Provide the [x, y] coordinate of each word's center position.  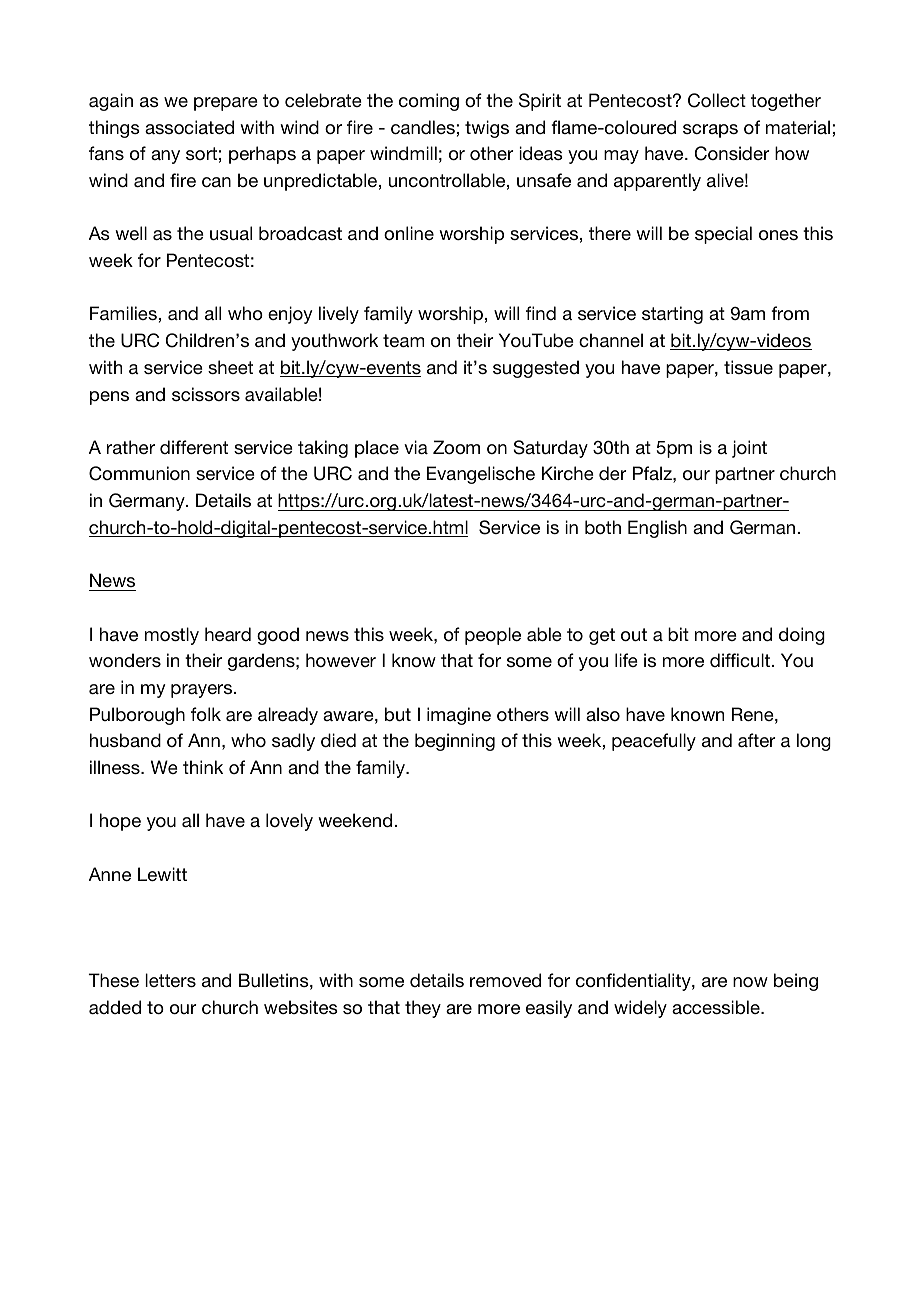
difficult [740, 660]
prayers [203, 691]
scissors [206, 394]
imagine [459, 716]
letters [170, 980]
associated [189, 127]
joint [749, 449]
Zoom [456, 447]
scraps [710, 131]
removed [505, 980]
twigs [487, 129]
